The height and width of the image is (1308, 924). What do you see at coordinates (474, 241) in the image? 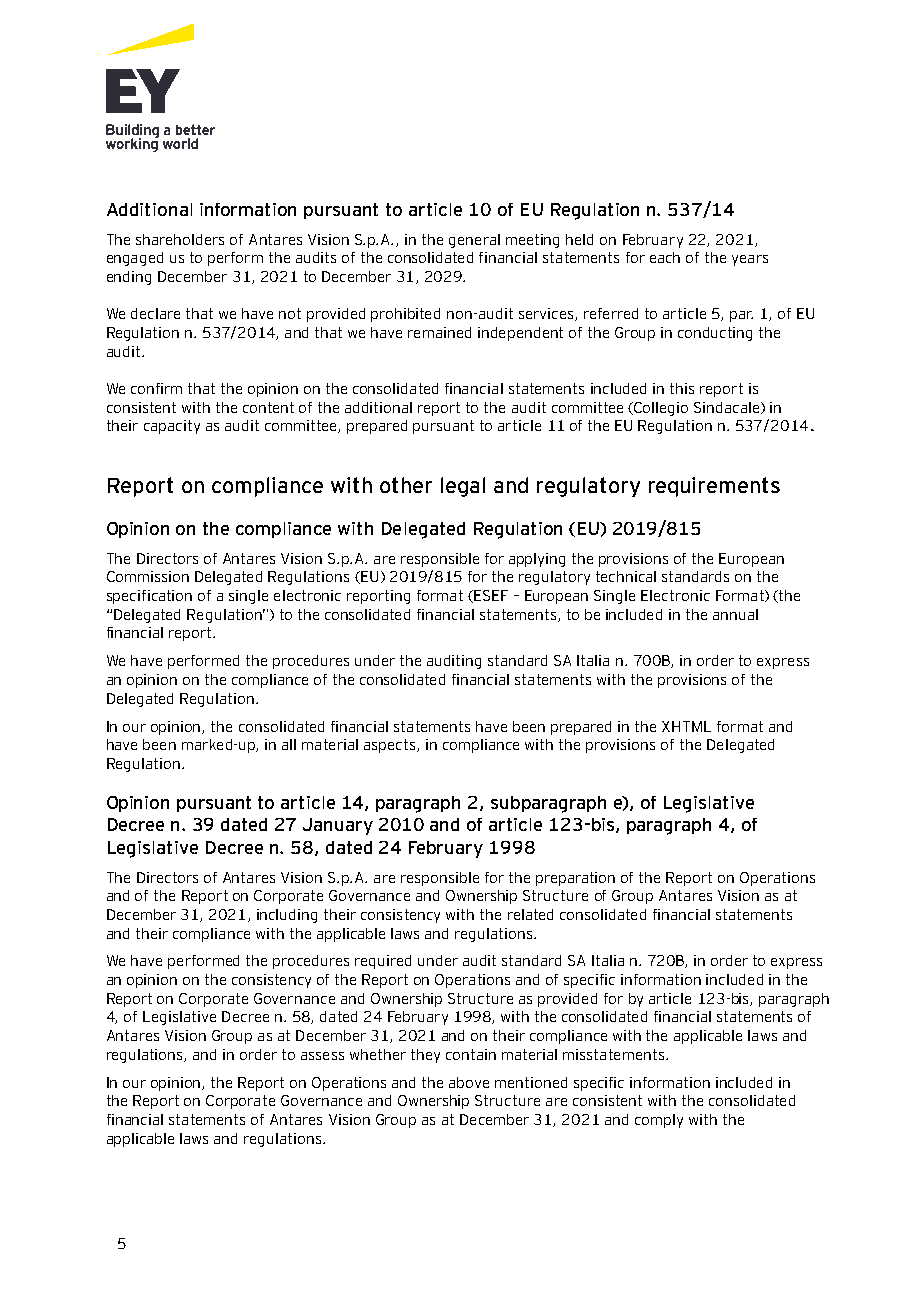
I see `general` at bounding box center [474, 241].
